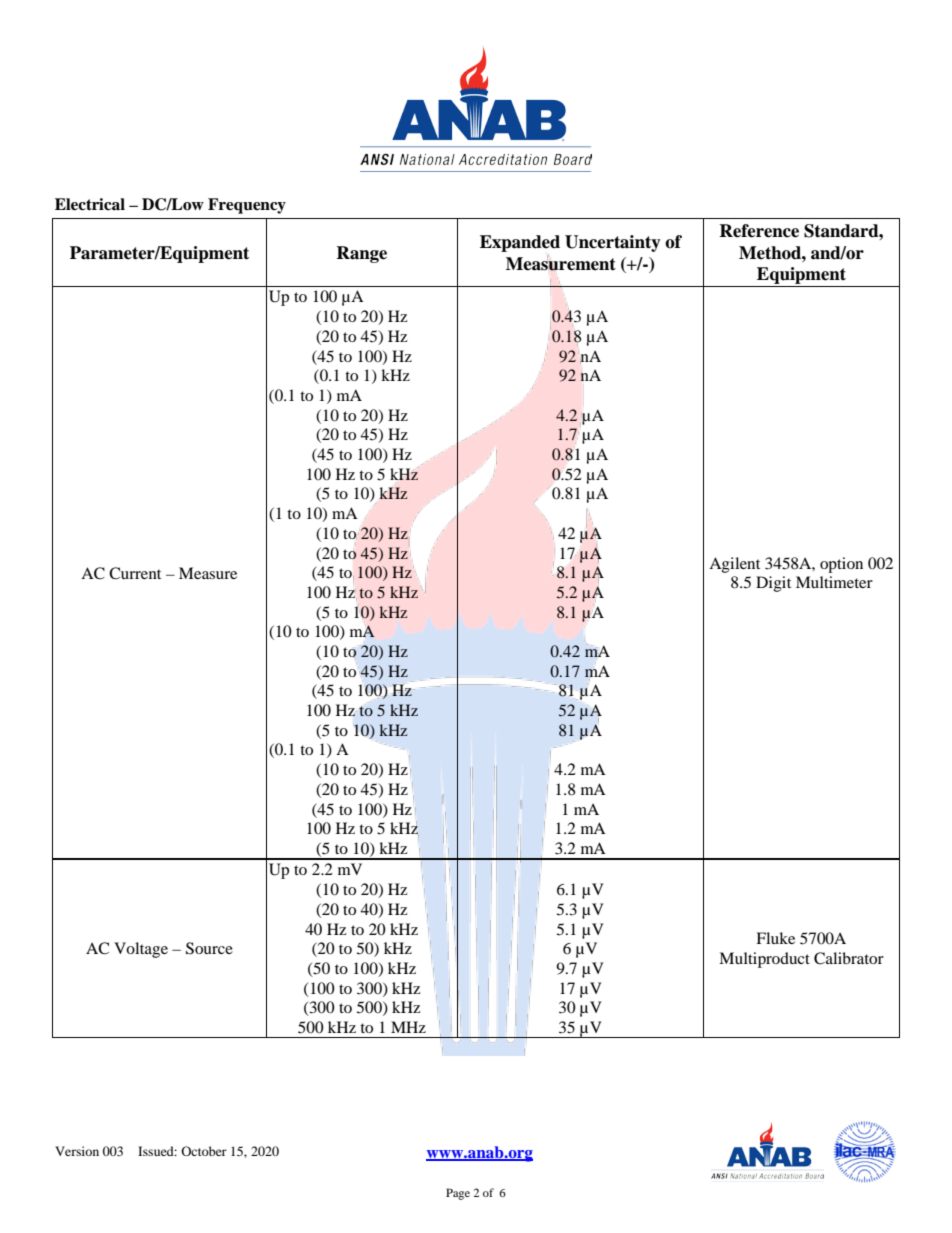  What do you see at coordinates (759, 231) in the screenshot?
I see `Reference` at bounding box center [759, 231].
